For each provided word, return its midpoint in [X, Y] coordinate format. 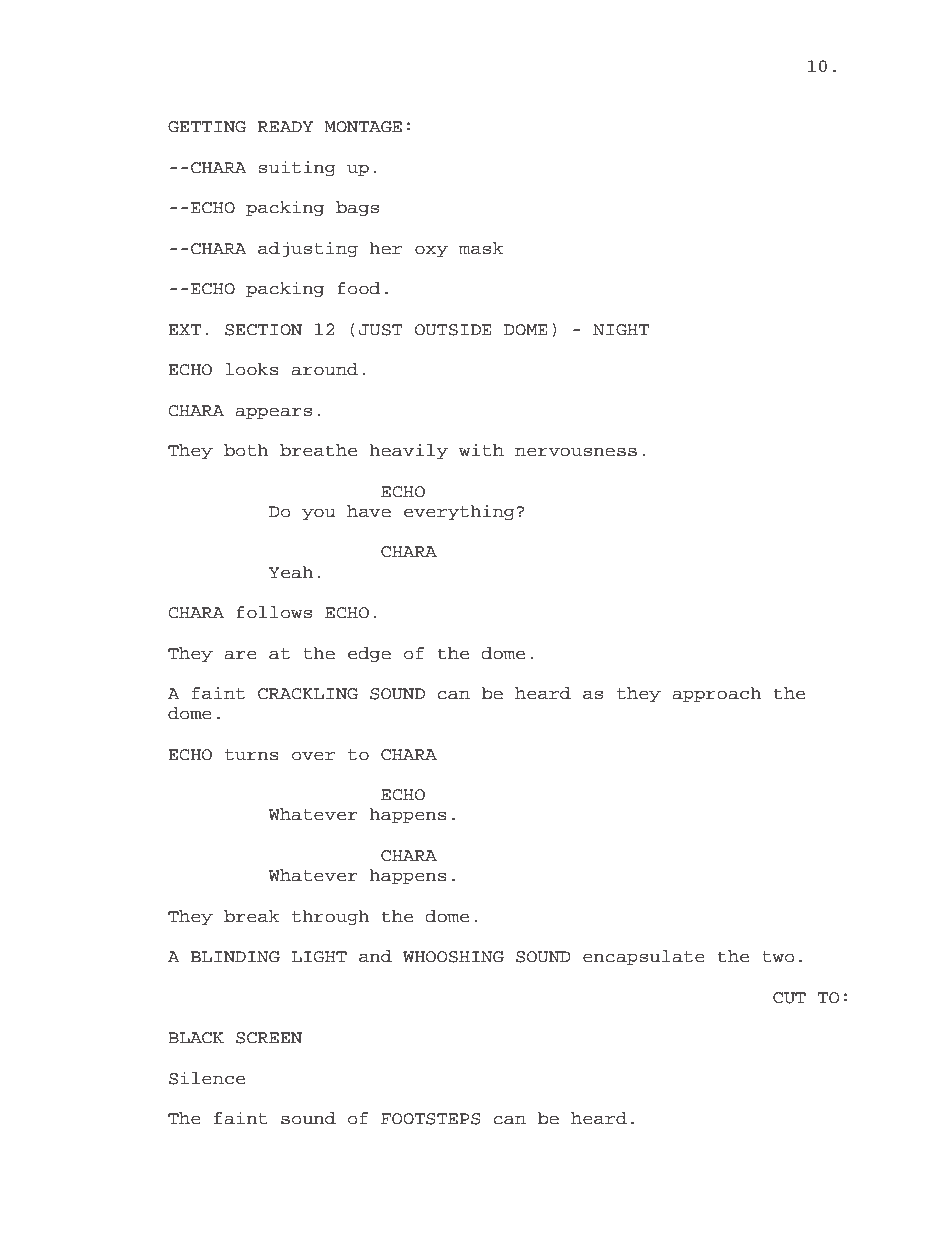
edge [369, 654]
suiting [297, 168]
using [266, 1202]
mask [481, 248]
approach [717, 694]
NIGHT [621, 330]
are [240, 655]
